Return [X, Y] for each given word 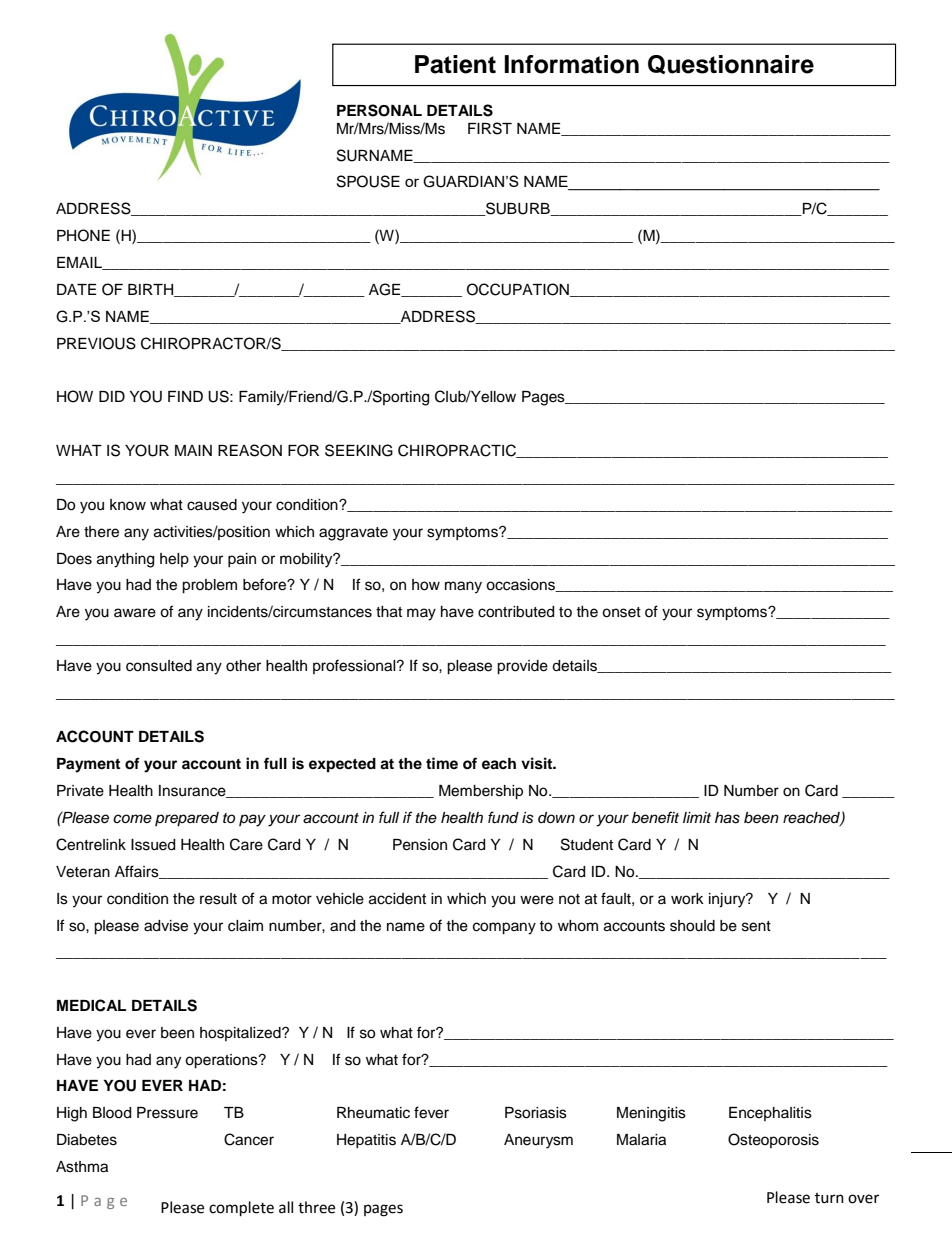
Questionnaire [731, 64]
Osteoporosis [773, 1140]
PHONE [83, 235]
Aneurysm [538, 1141]
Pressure [167, 1113]
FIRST [490, 128]
